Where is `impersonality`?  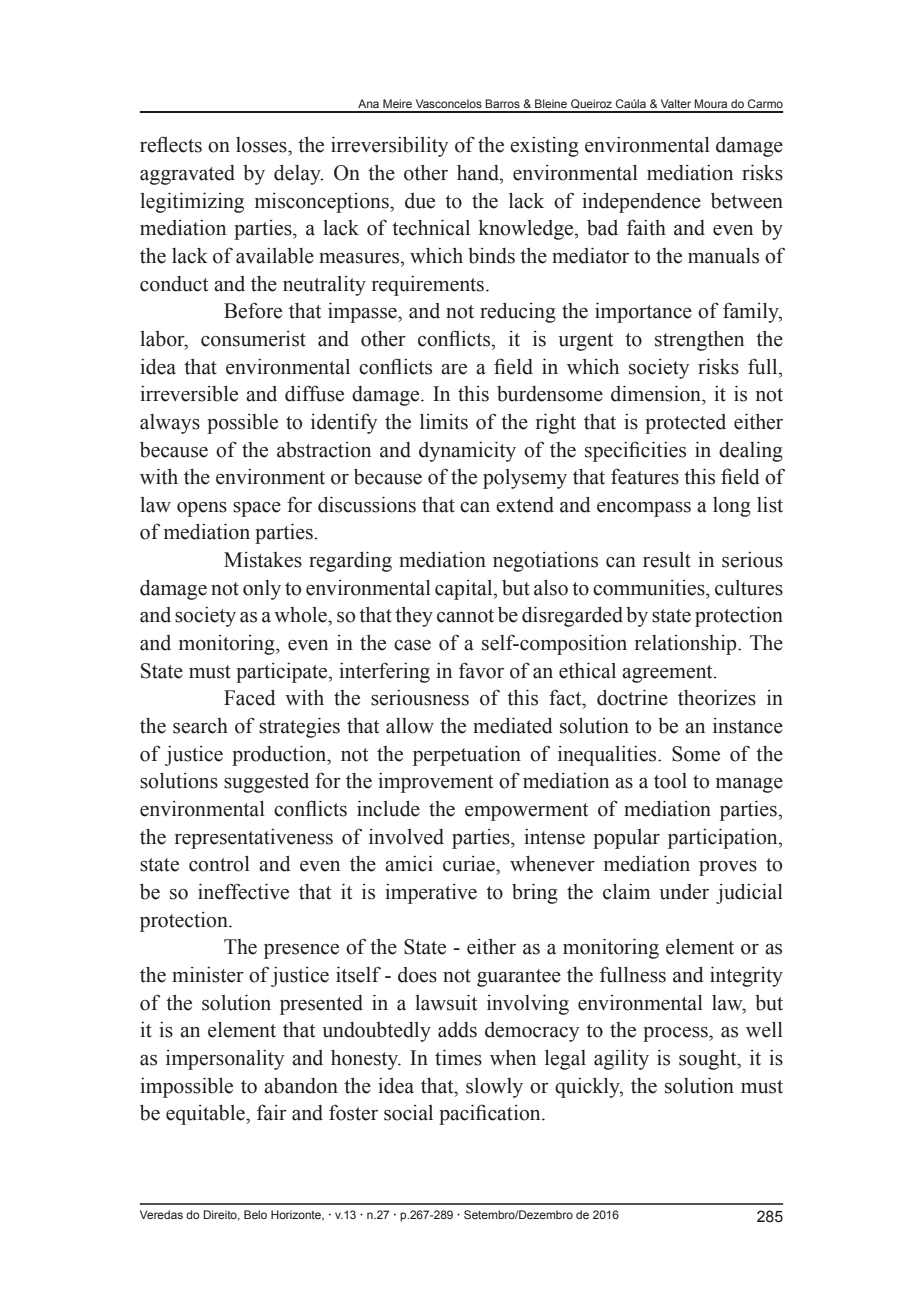 impersonality is located at coordinates (225, 1060).
